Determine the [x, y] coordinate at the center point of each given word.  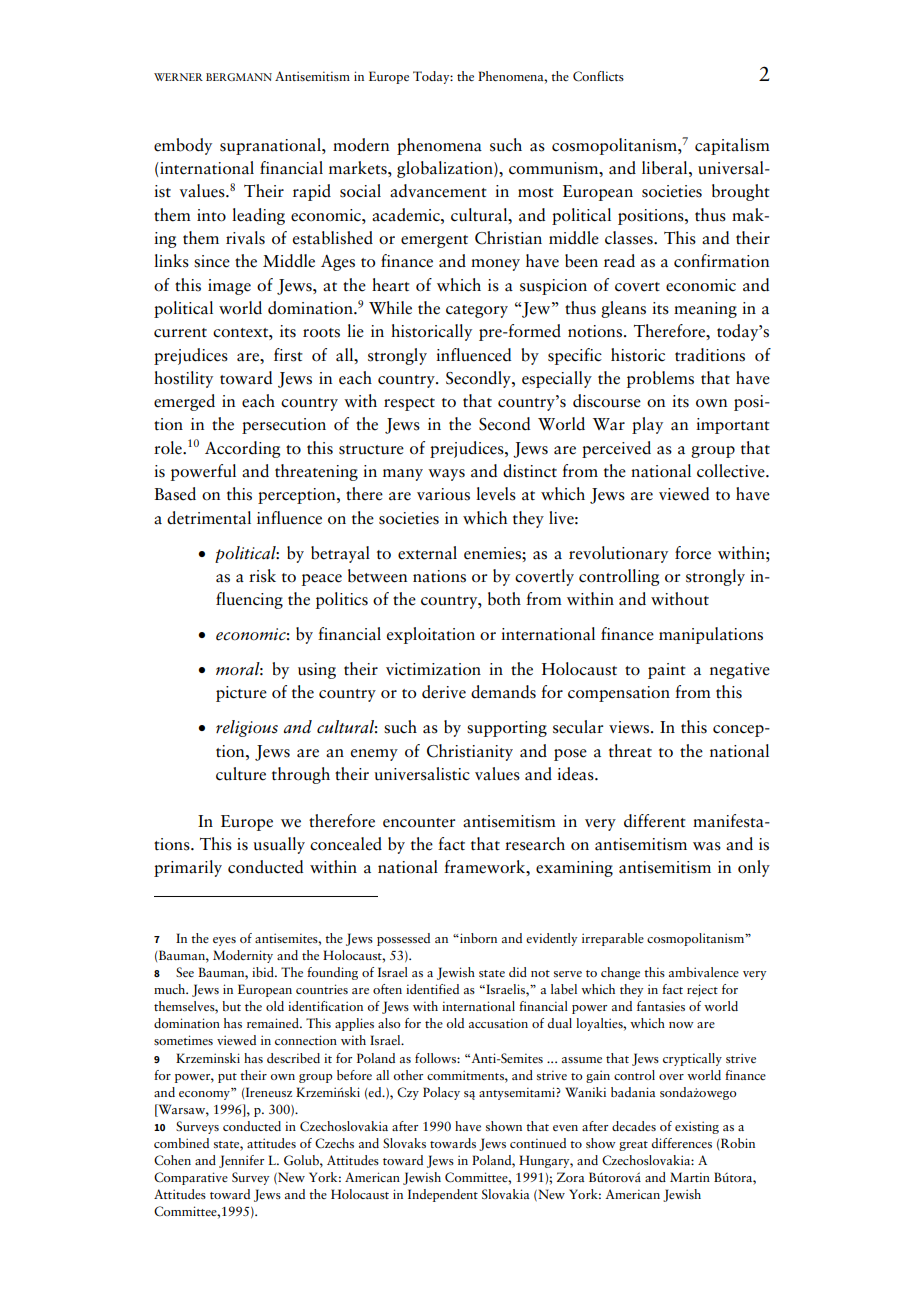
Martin [690, 1177]
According [243, 449]
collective [732, 471]
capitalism [732, 146]
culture [241, 774]
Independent [443, 1195]
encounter [419, 823]
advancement [438, 191]
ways [446, 475]
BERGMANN [239, 77]
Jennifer [241, 1161]
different [655, 821]
